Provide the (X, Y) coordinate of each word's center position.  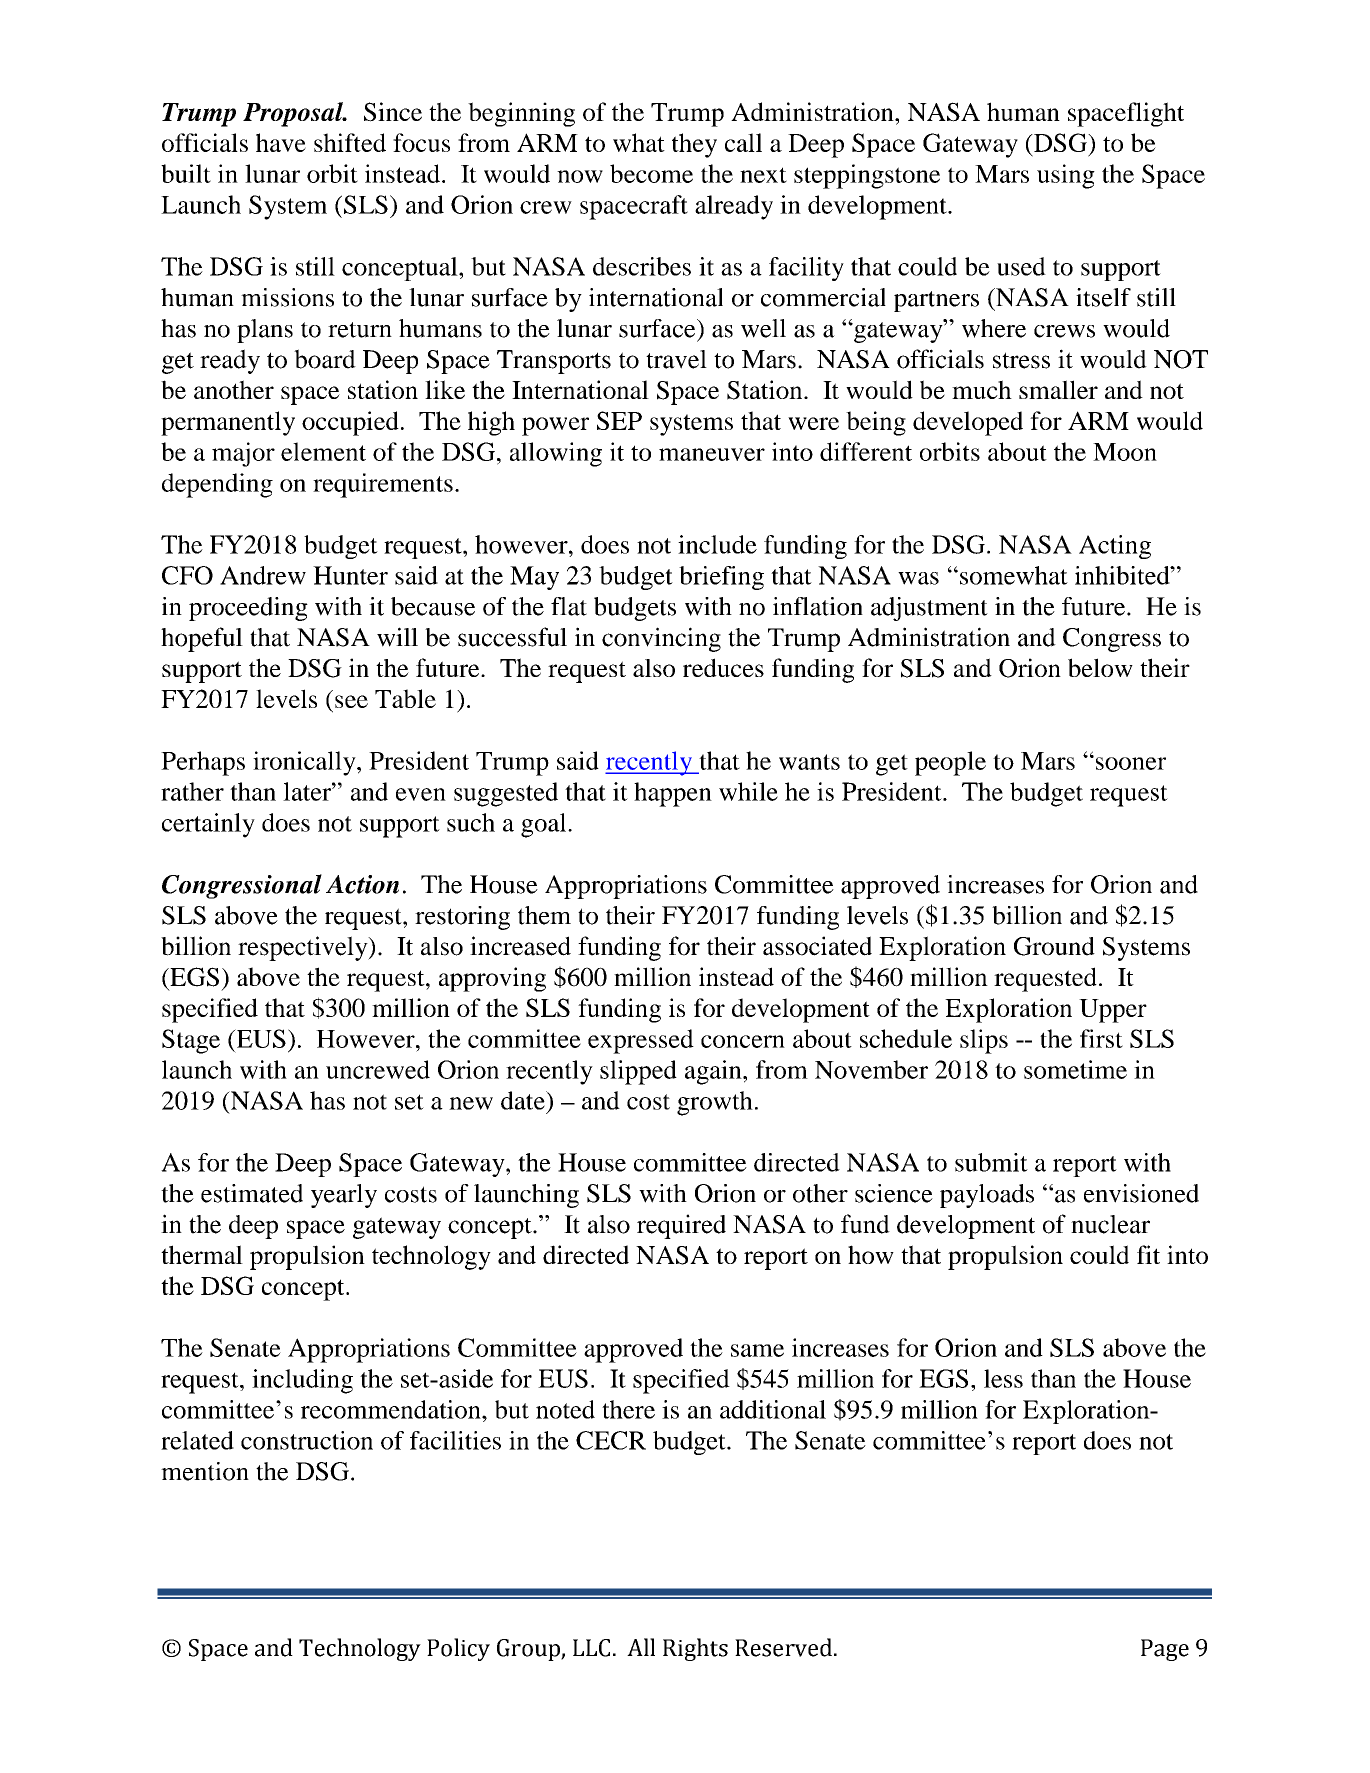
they (694, 145)
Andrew (263, 575)
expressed (641, 1041)
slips (984, 1041)
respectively (304, 948)
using (1066, 176)
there (628, 1409)
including (302, 1381)
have (281, 142)
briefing (721, 578)
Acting (1115, 547)
